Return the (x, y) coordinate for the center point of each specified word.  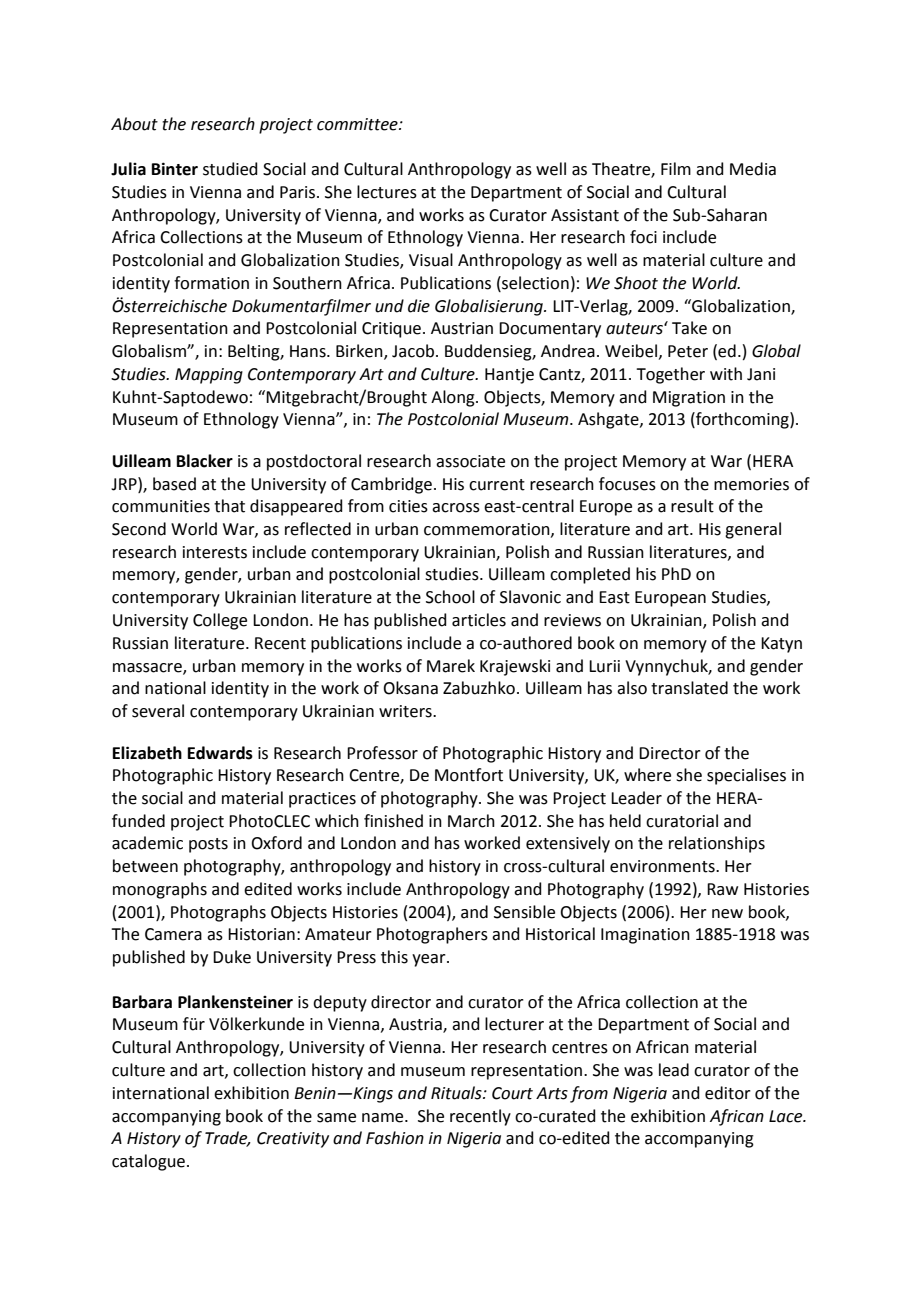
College (220, 621)
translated (689, 688)
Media (753, 169)
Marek (451, 666)
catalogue (150, 1162)
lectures (387, 192)
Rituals (457, 1093)
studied (230, 169)
